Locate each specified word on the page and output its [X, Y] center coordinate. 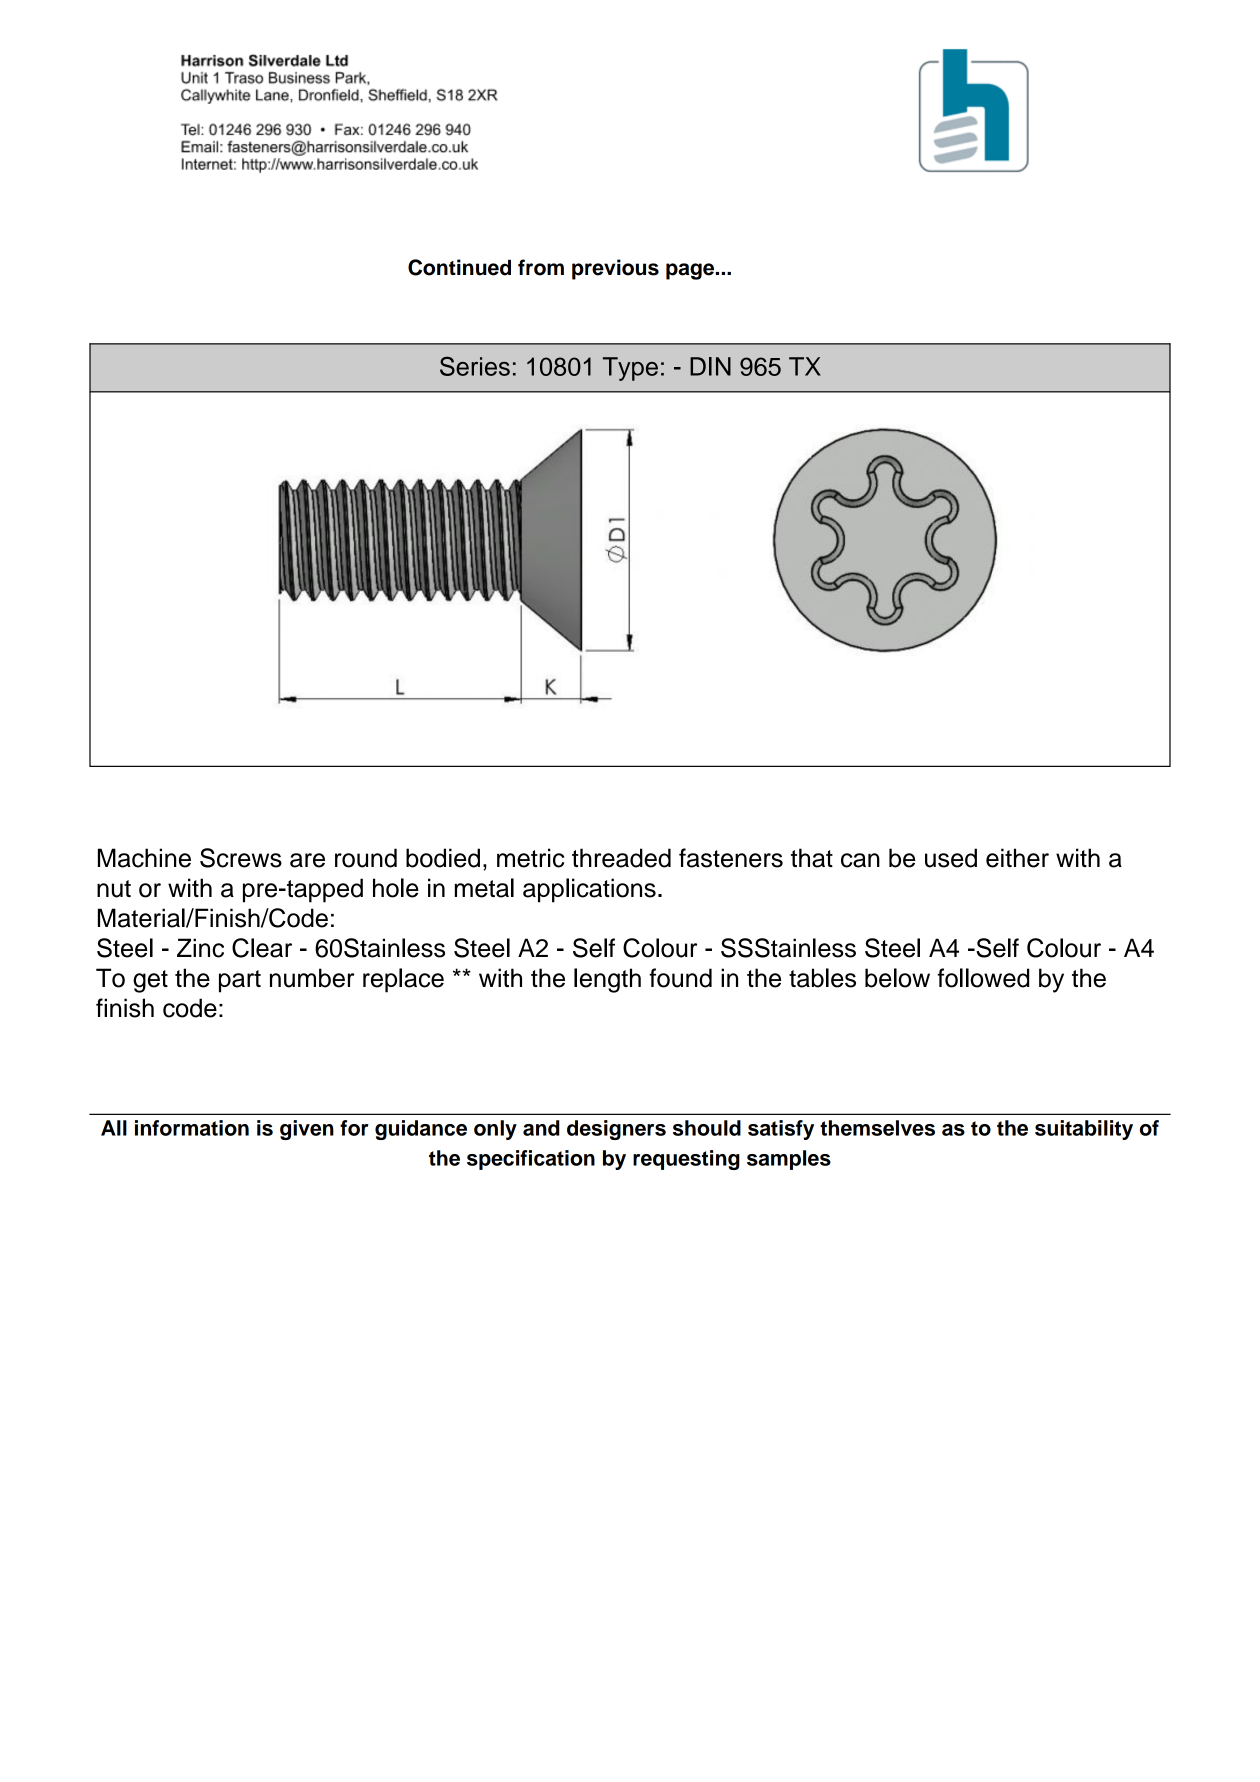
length [607, 980]
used [951, 858]
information [192, 1128]
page [691, 271]
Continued [459, 267]
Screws [241, 858]
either [1017, 858]
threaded [621, 858]
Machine [144, 858]
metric [530, 858]
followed [983, 978]
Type [630, 369]
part [240, 981]
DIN [710, 366]
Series [475, 366]
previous [615, 269]
